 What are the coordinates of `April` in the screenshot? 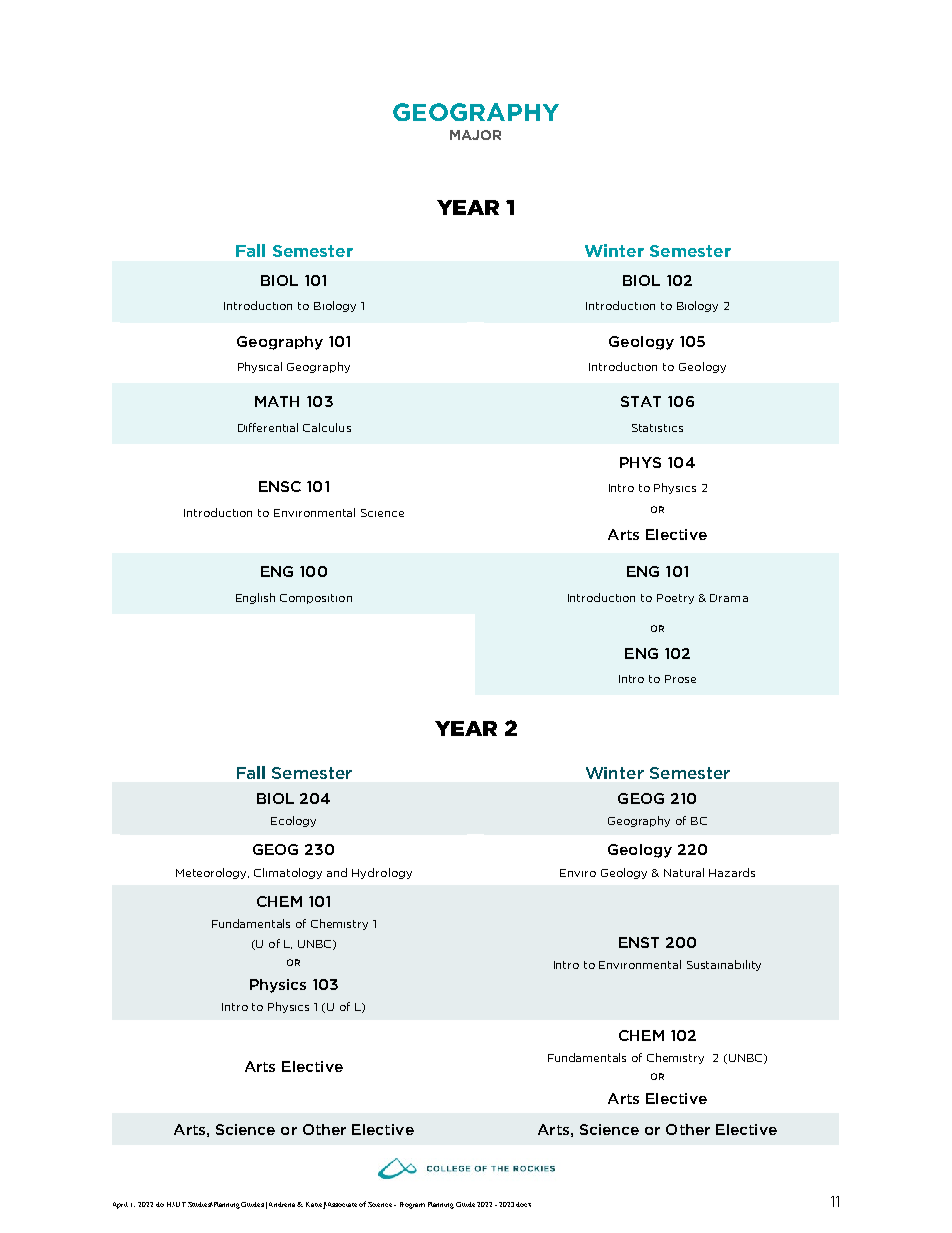 It's located at (120, 1205).
